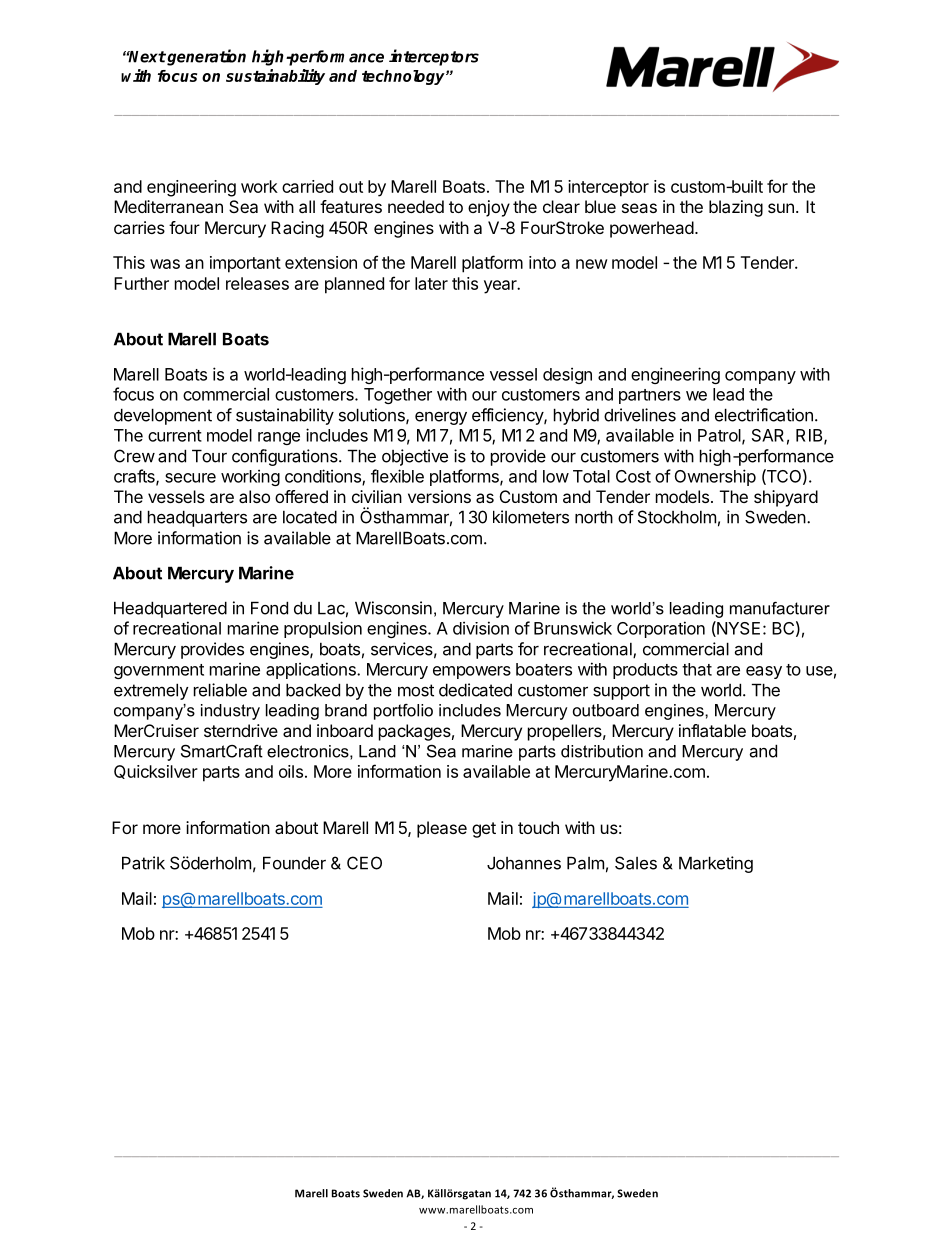  What do you see at coordinates (143, 863) in the page?
I see `Patrik` at bounding box center [143, 863].
